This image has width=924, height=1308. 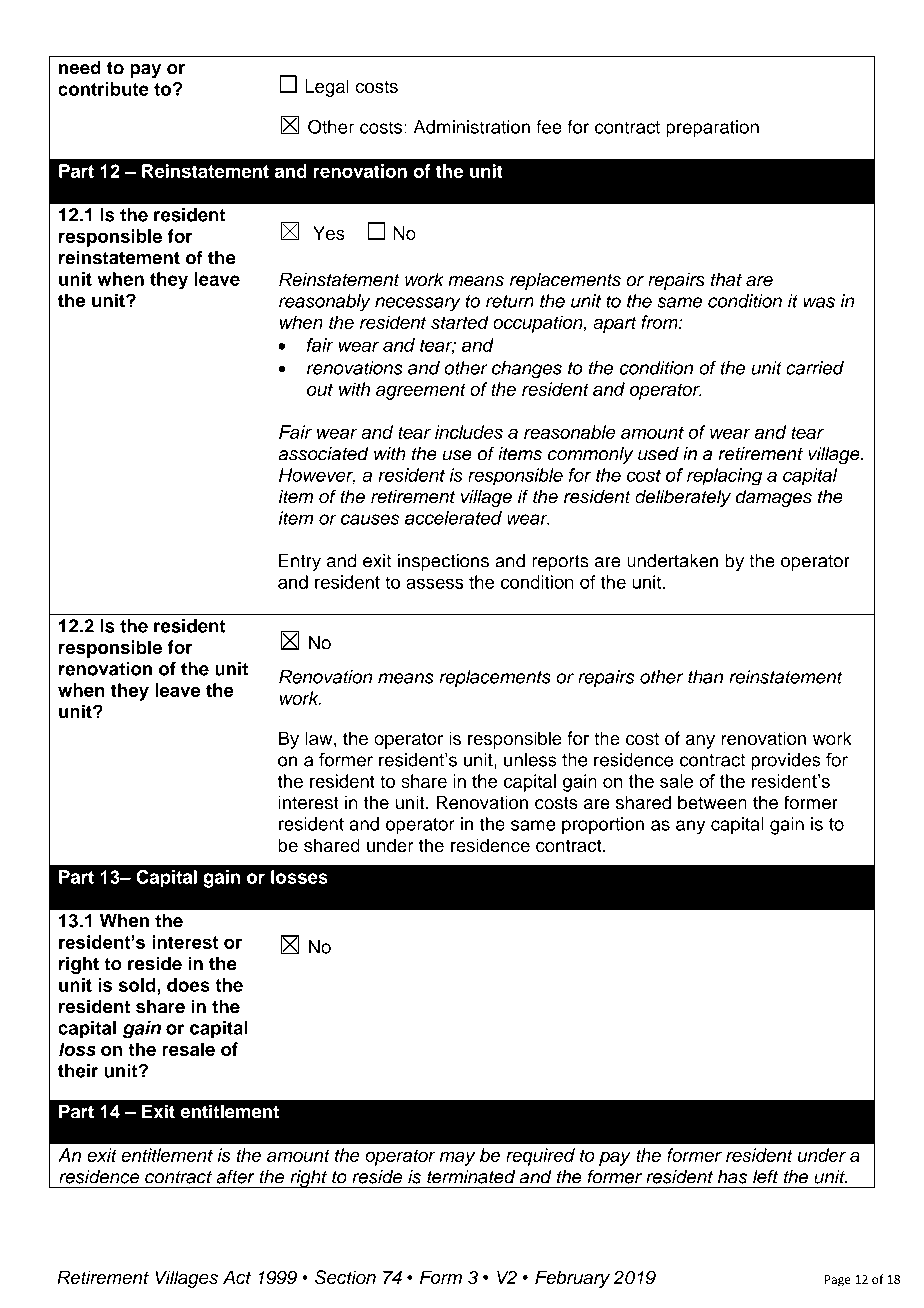 What do you see at coordinates (712, 802) in the image?
I see `between` at bounding box center [712, 802].
